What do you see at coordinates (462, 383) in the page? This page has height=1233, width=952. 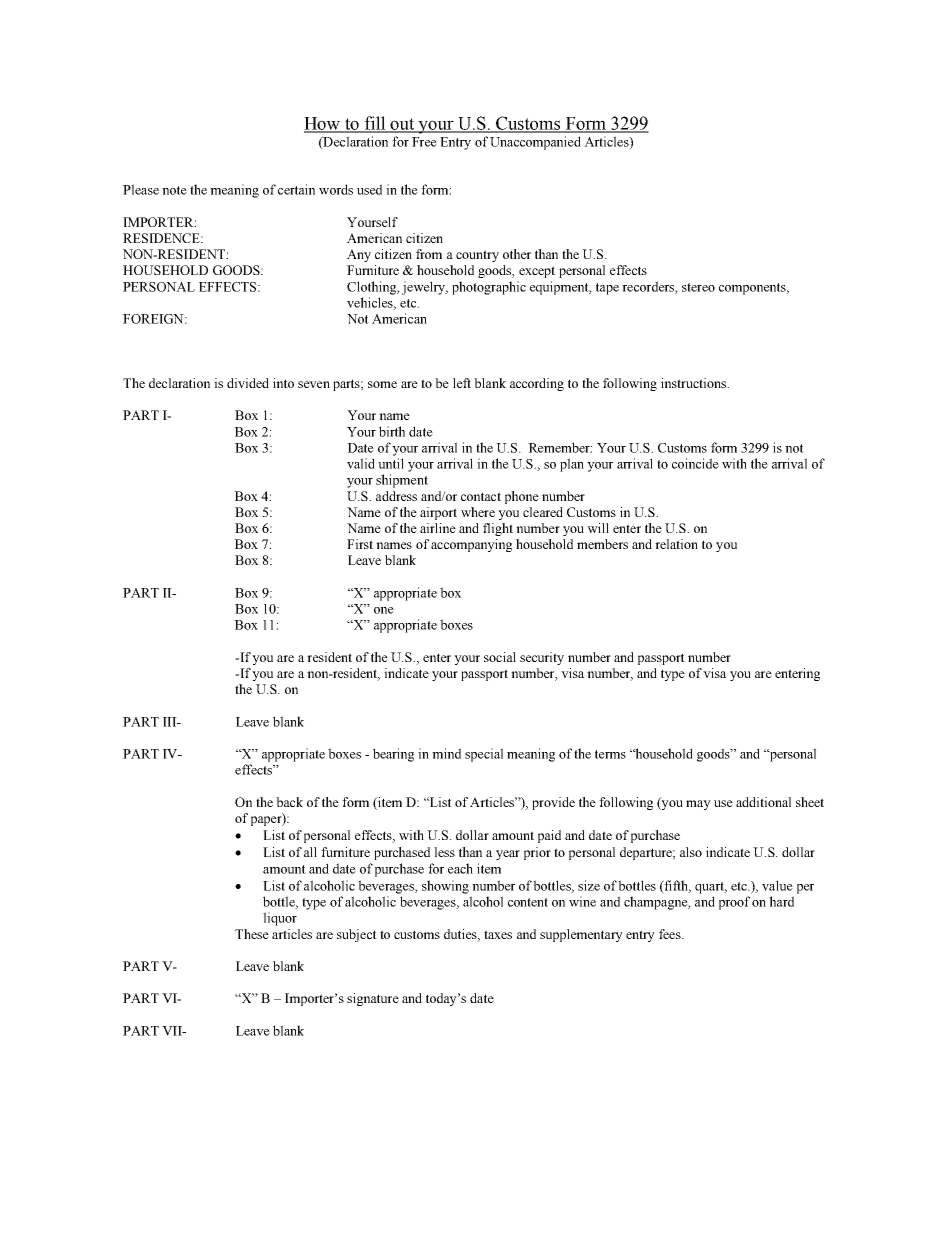 I see `left` at bounding box center [462, 383].
